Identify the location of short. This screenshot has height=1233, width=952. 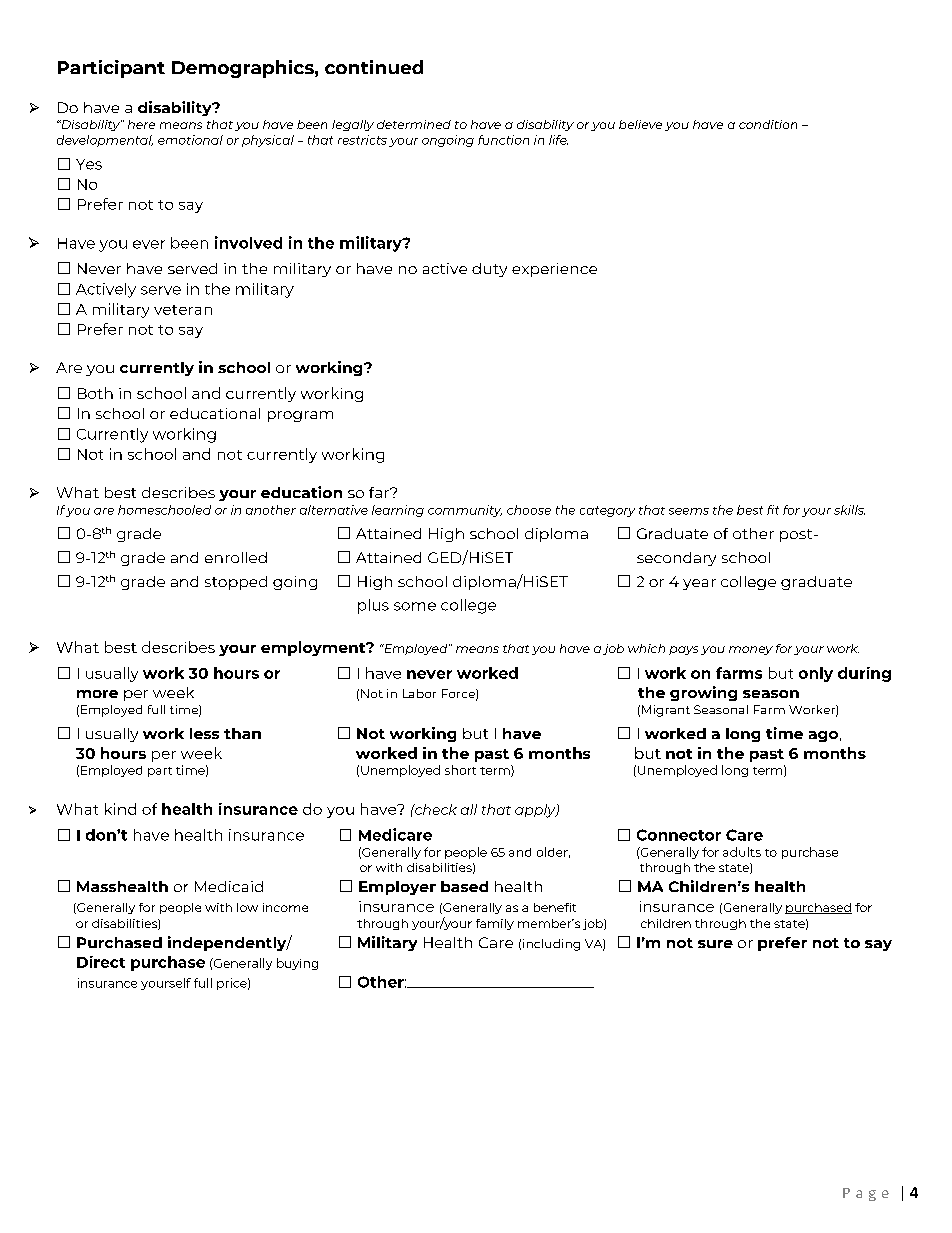
(460, 770).
